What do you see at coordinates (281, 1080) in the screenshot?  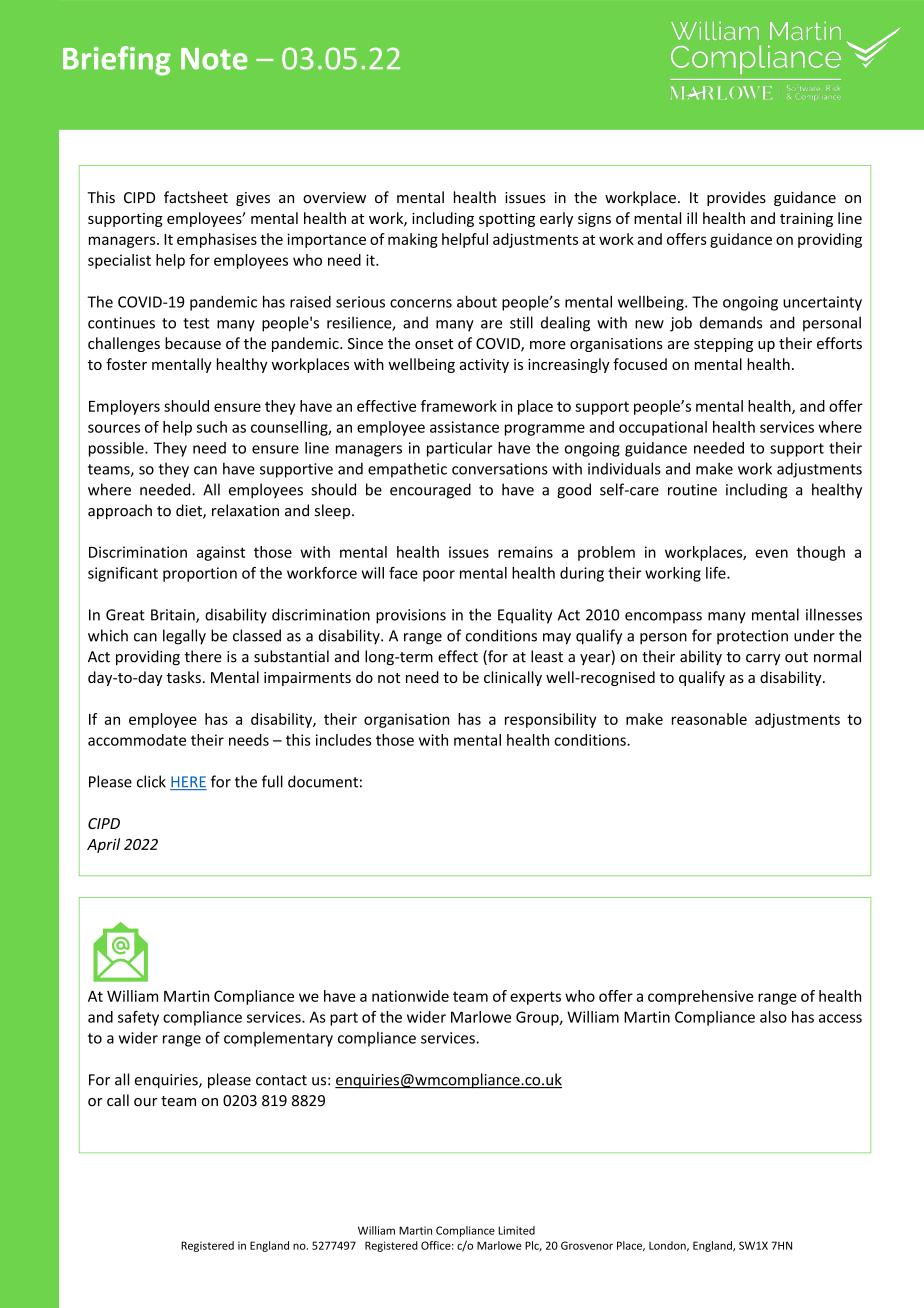 I see `contact` at bounding box center [281, 1080].
